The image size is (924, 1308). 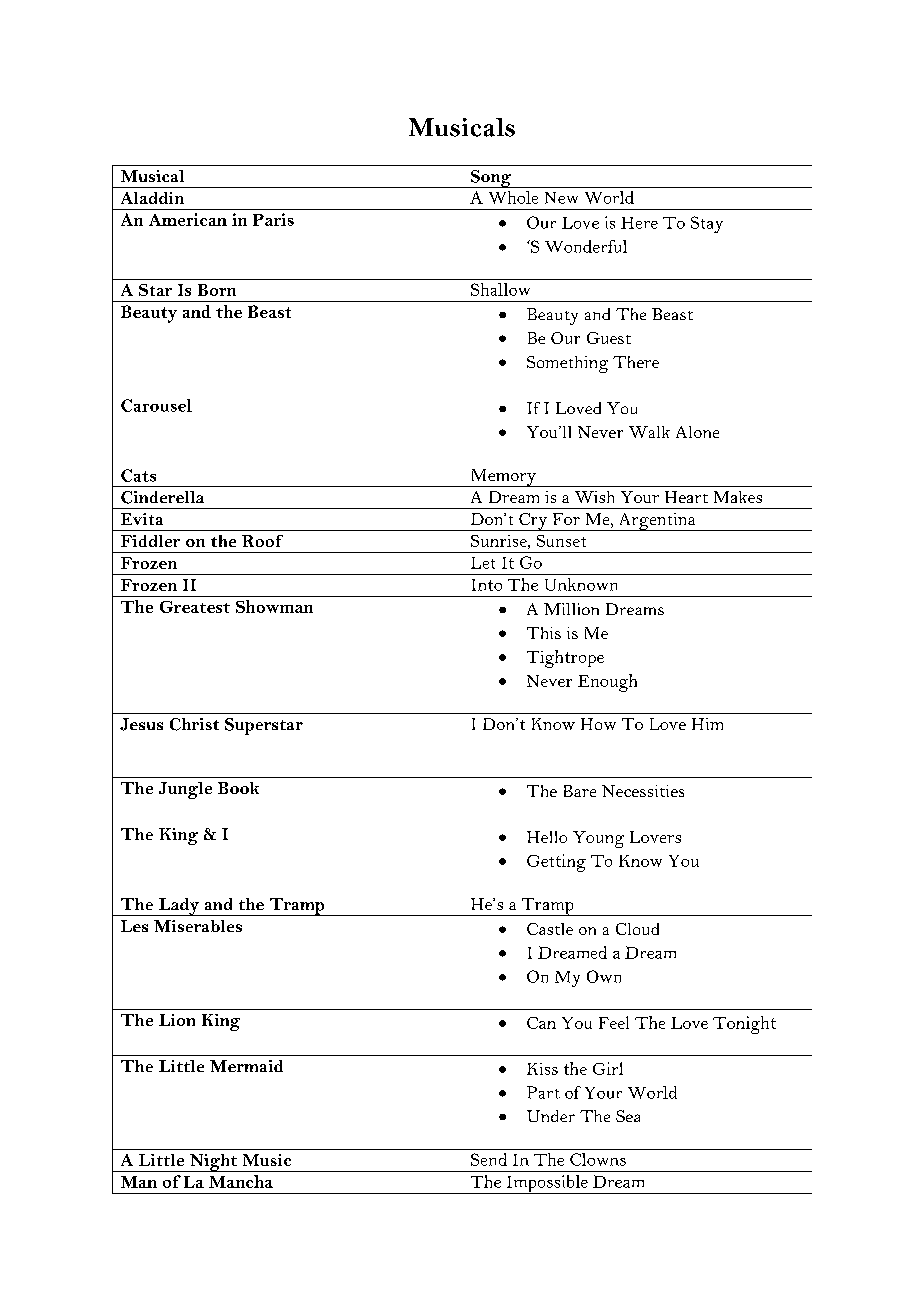 I want to click on Roof, so click(x=262, y=541).
